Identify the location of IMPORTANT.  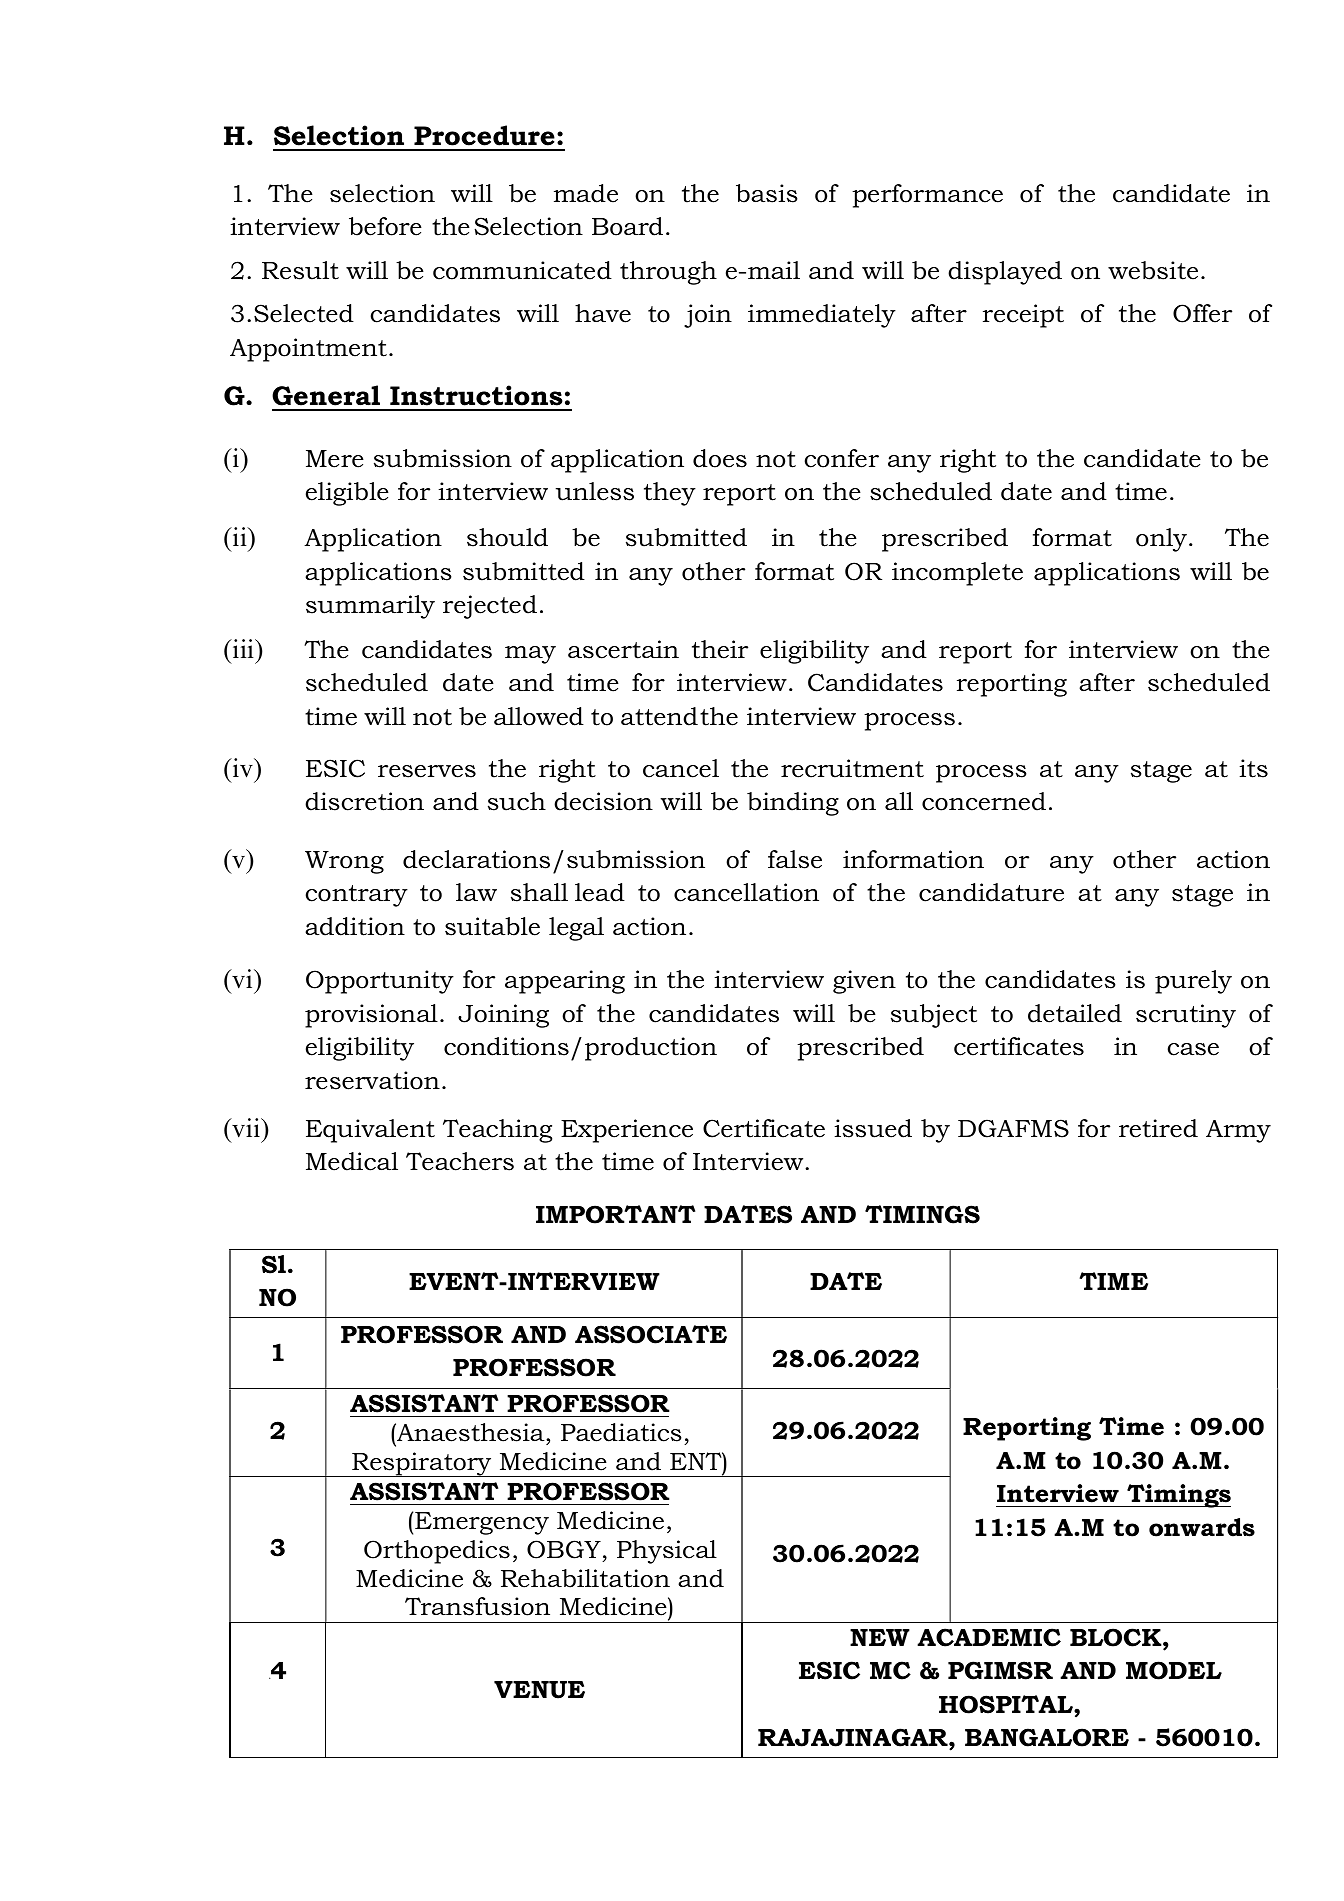
(615, 1214).
